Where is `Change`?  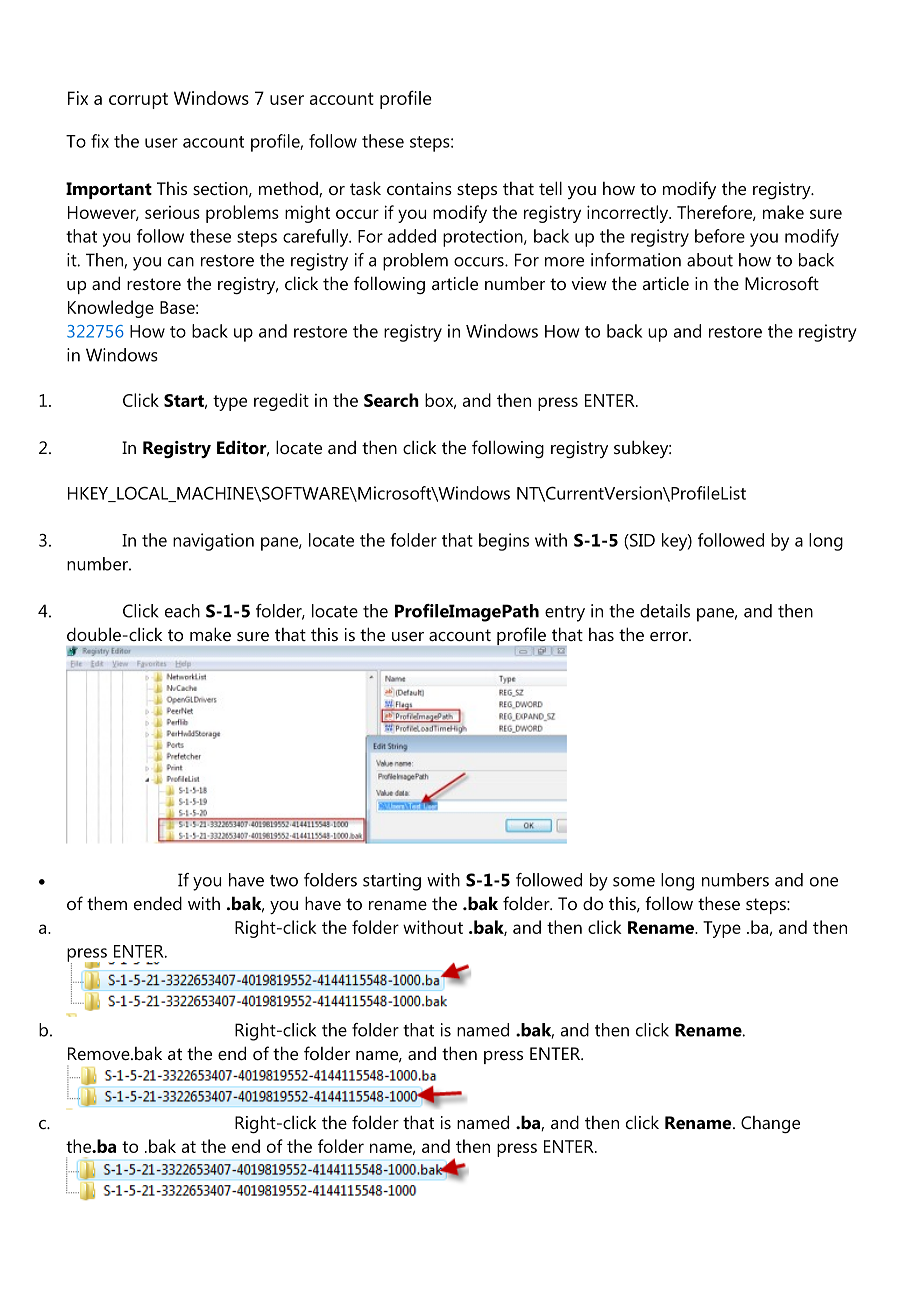 Change is located at coordinates (770, 1124).
